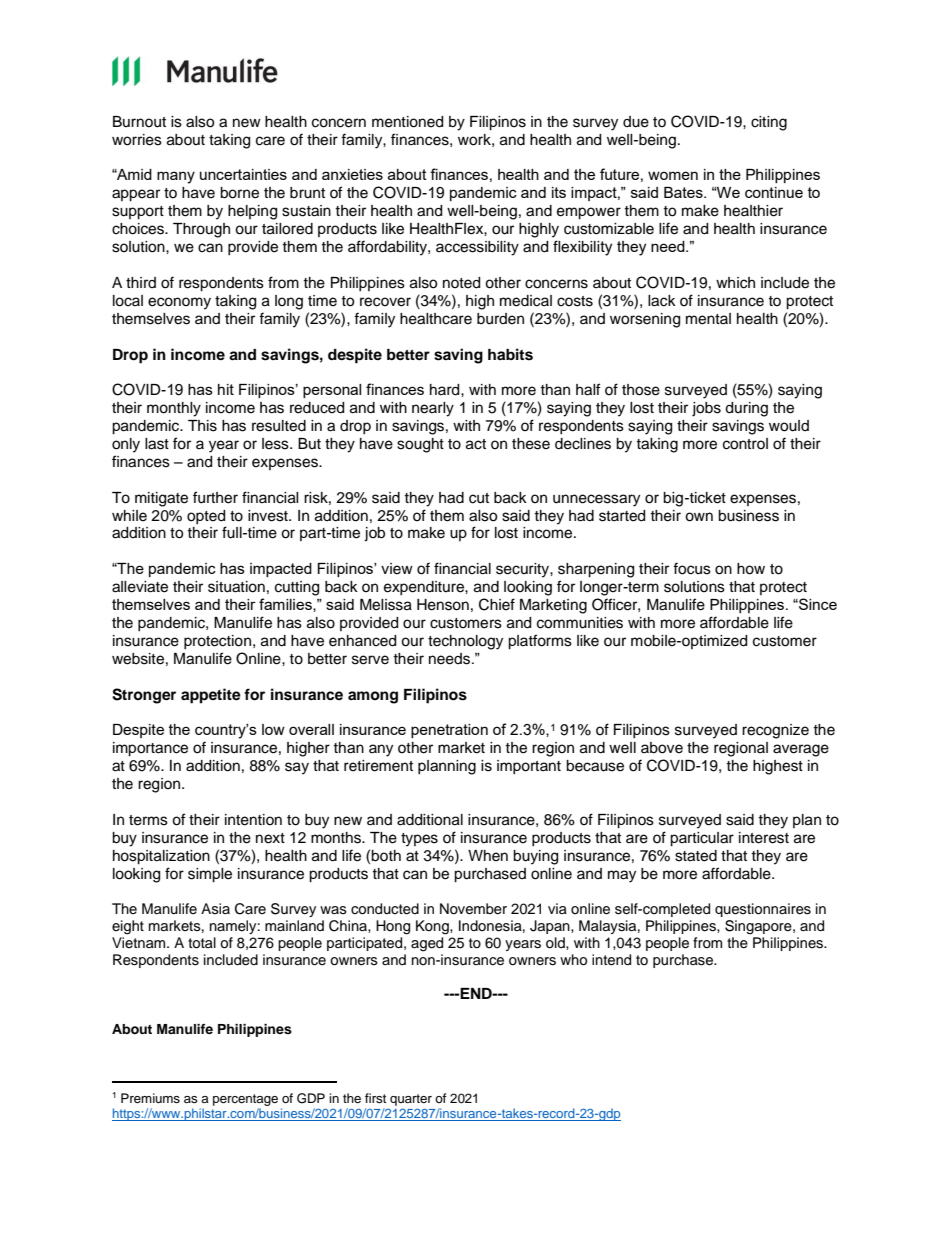 The width and height of the page is (952, 1233). What do you see at coordinates (708, 319) in the page?
I see `mental` at bounding box center [708, 319].
